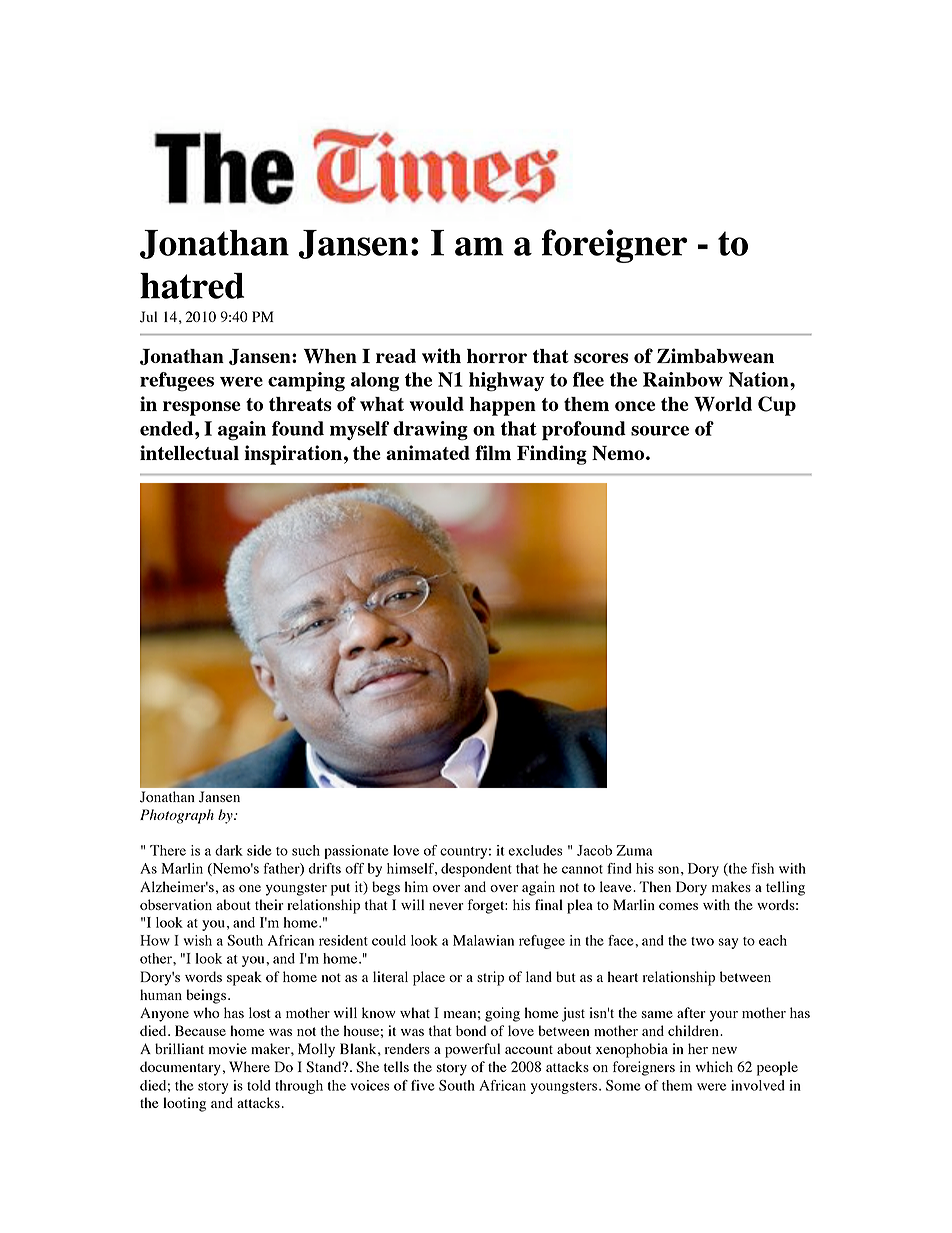  What do you see at coordinates (249, 1066) in the screenshot?
I see `Where` at bounding box center [249, 1066].
